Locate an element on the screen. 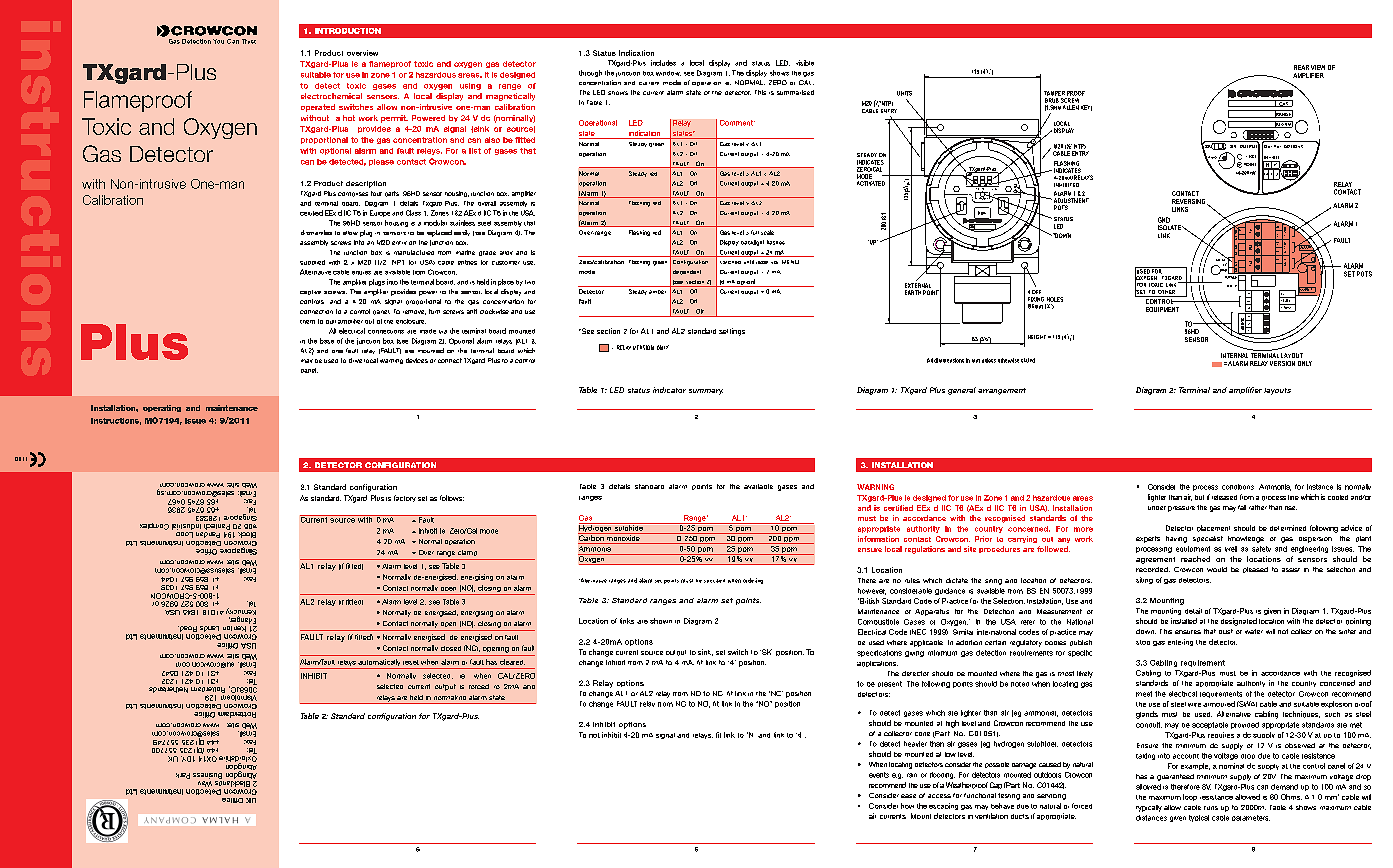 This screenshot has width=1393, height=868. closed is located at coordinates (451, 648).
